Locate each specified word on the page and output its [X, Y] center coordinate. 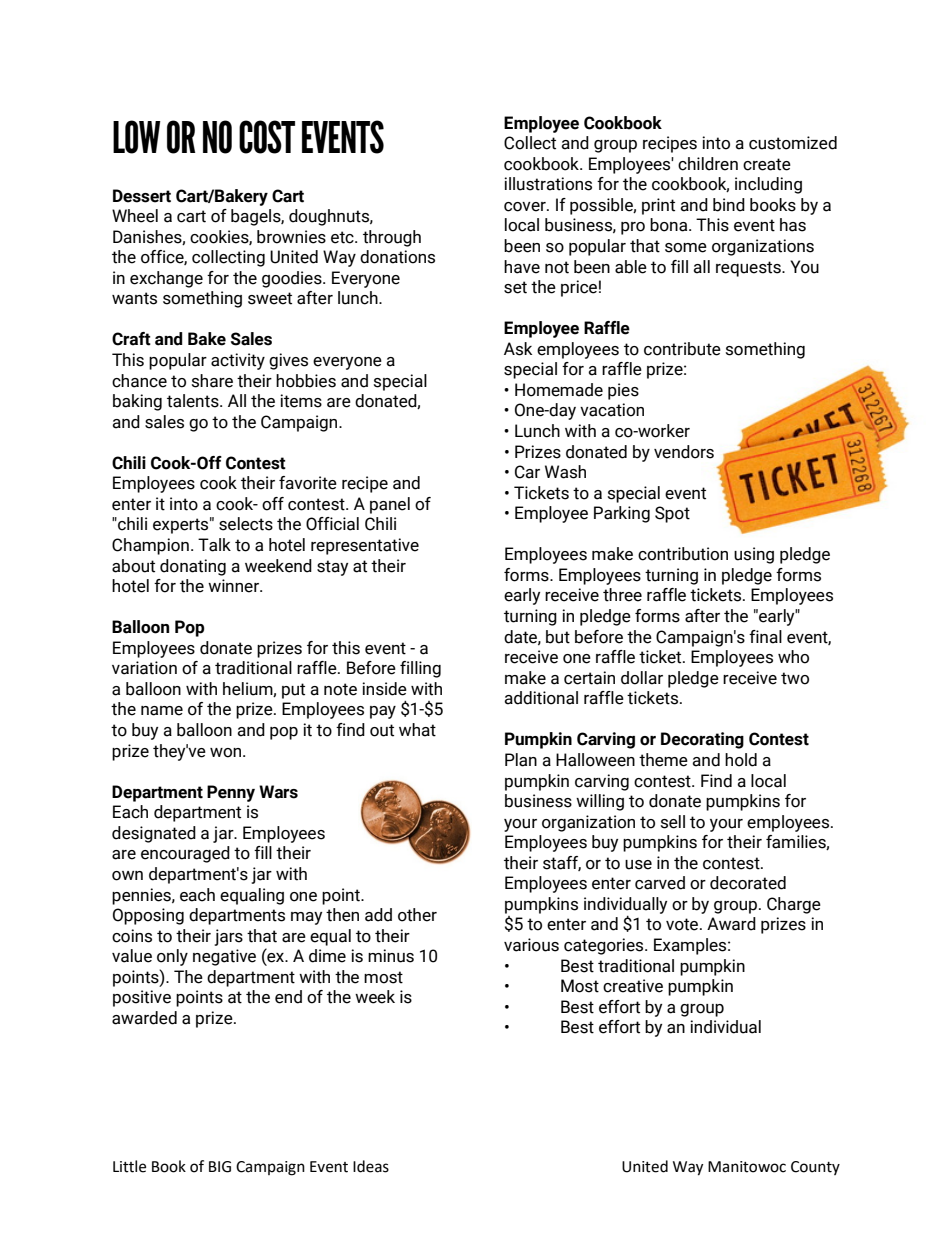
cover [526, 207]
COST [267, 137]
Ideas [371, 1166]
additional [541, 698]
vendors [684, 452]
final [765, 637]
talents [194, 401]
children [708, 164]
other [417, 915]
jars [228, 937]
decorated [748, 883]
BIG [220, 1167]
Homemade [559, 390]
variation [144, 668]
